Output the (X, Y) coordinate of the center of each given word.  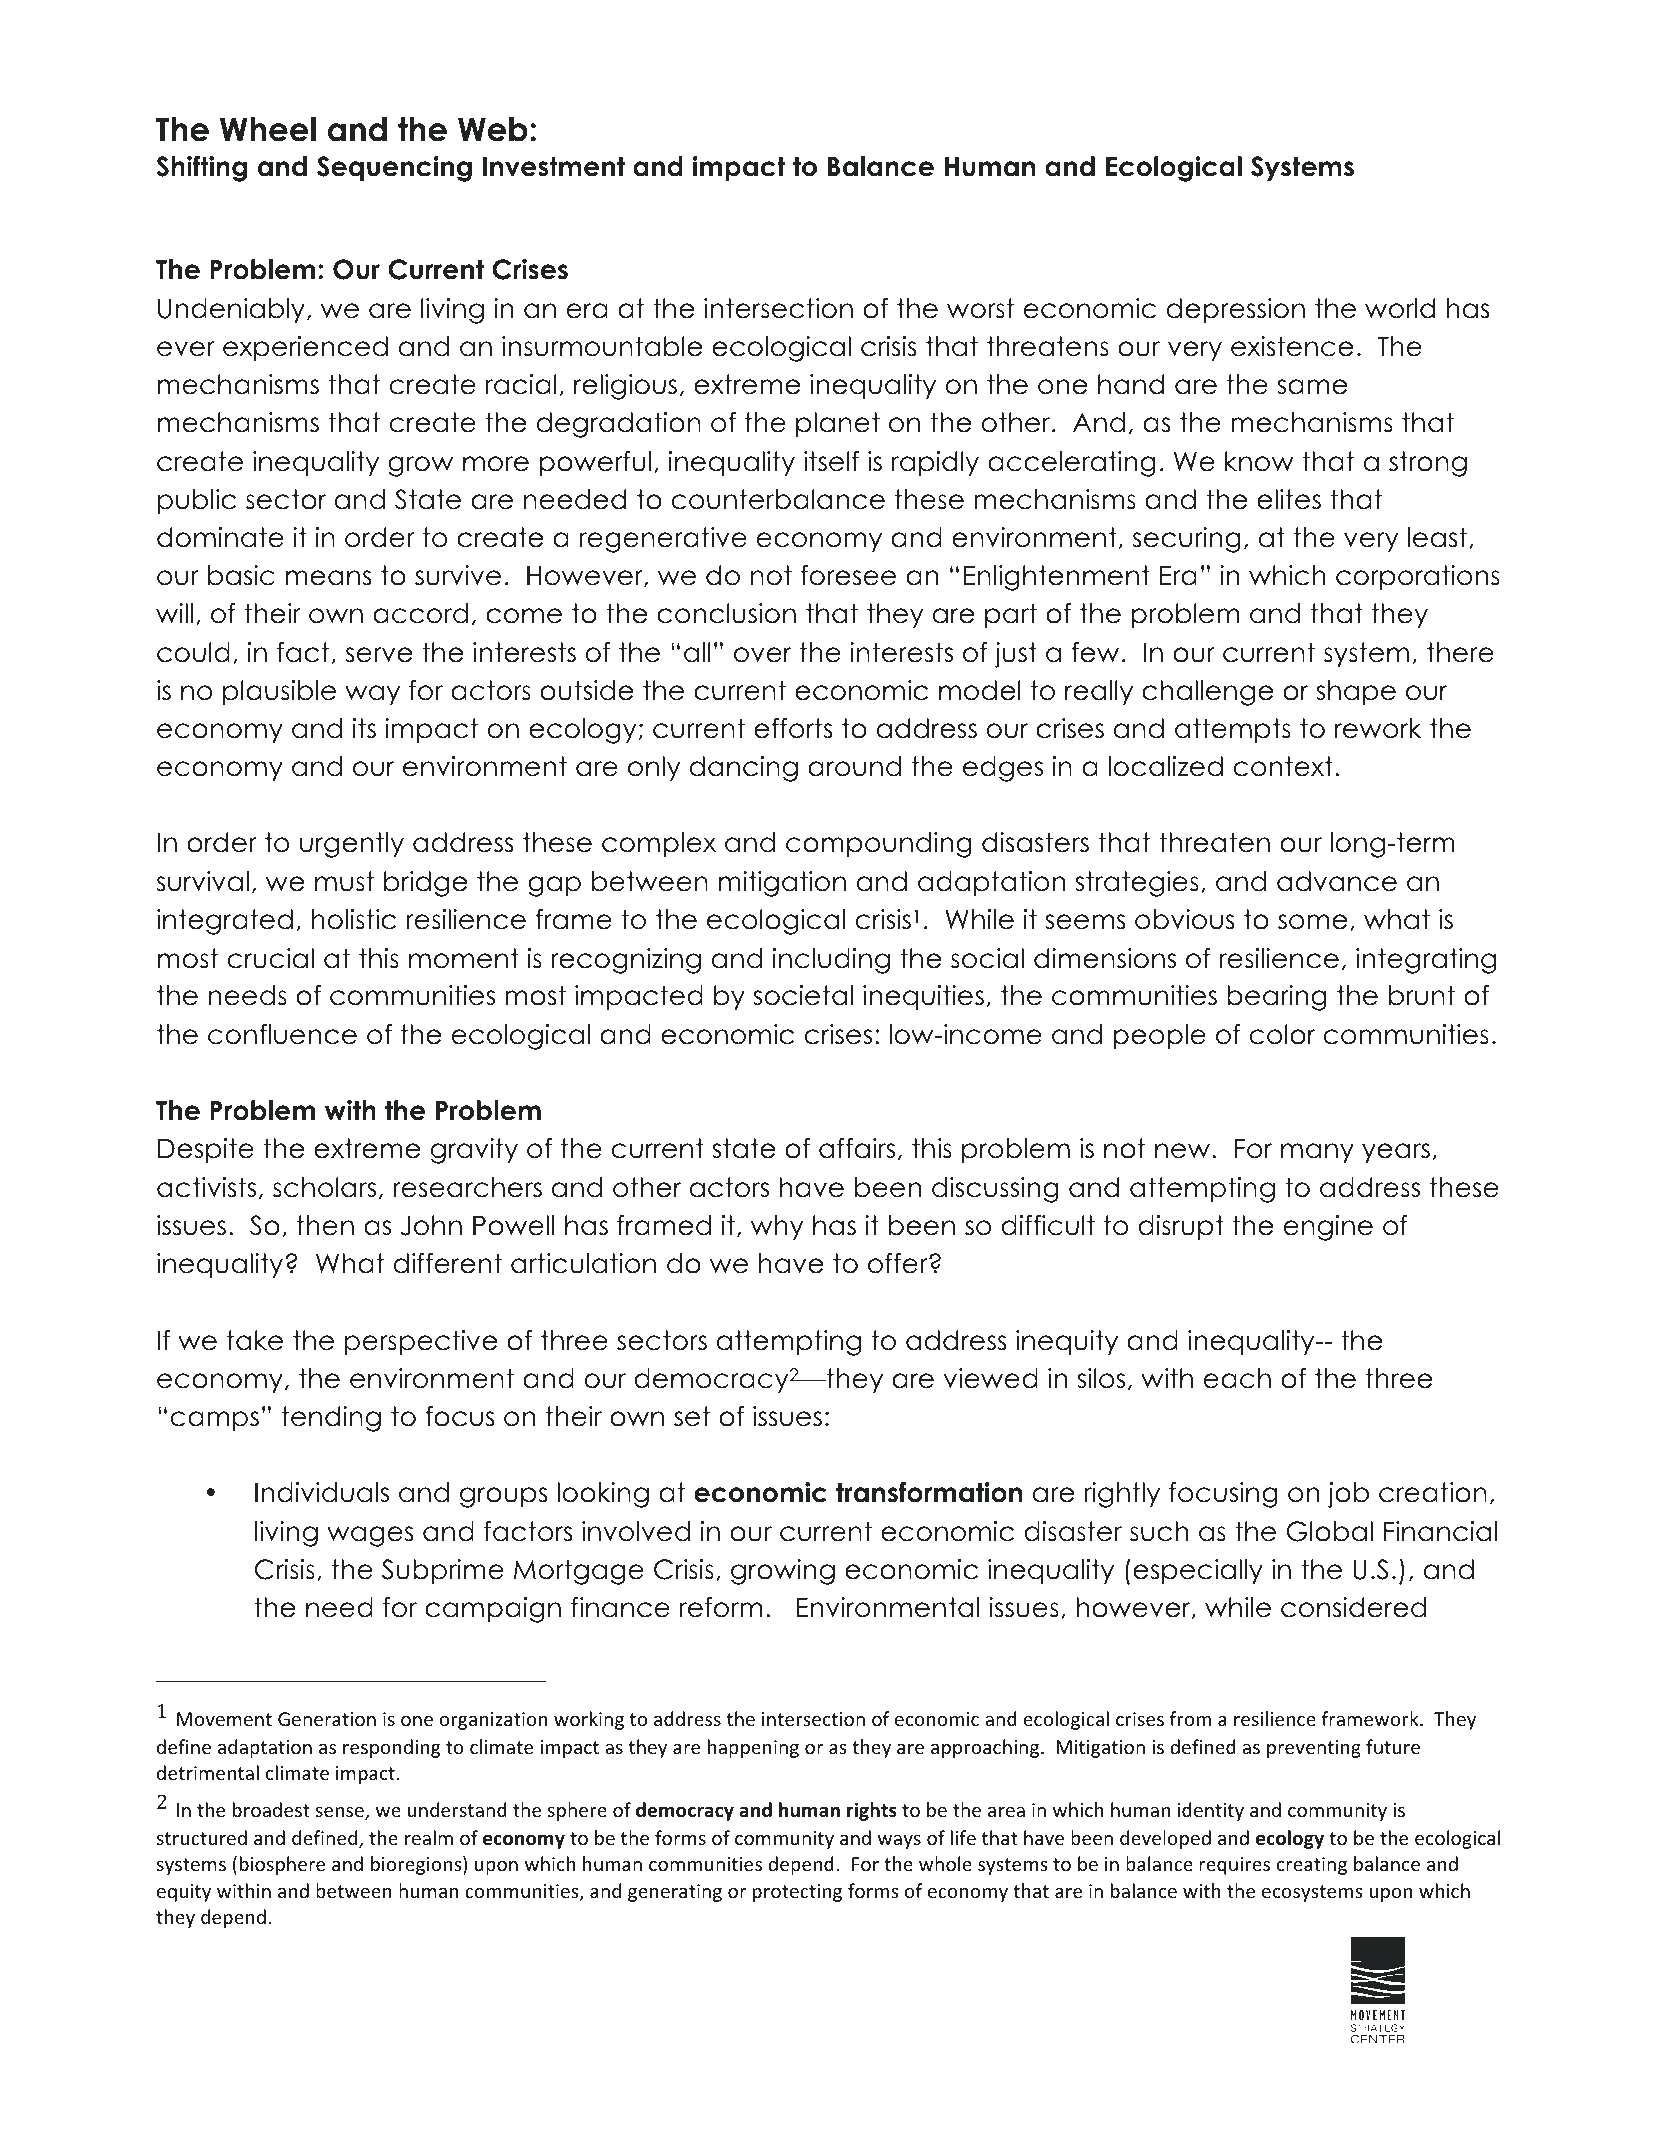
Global (1329, 1531)
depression (1236, 310)
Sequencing (394, 169)
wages (370, 1536)
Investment (554, 166)
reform (721, 1607)
